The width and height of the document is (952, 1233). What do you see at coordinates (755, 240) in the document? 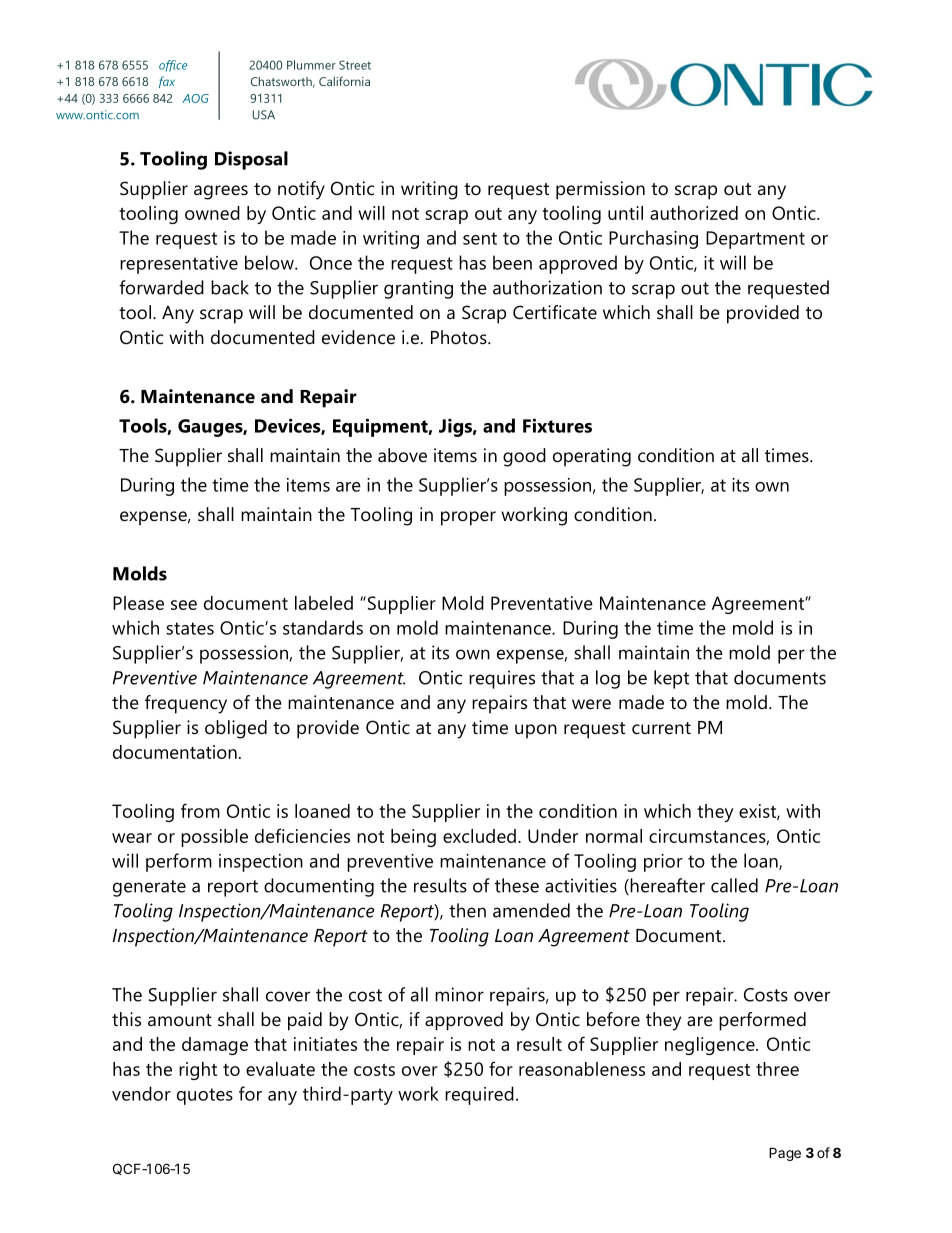
I see `Department` at bounding box center [755, 240].
